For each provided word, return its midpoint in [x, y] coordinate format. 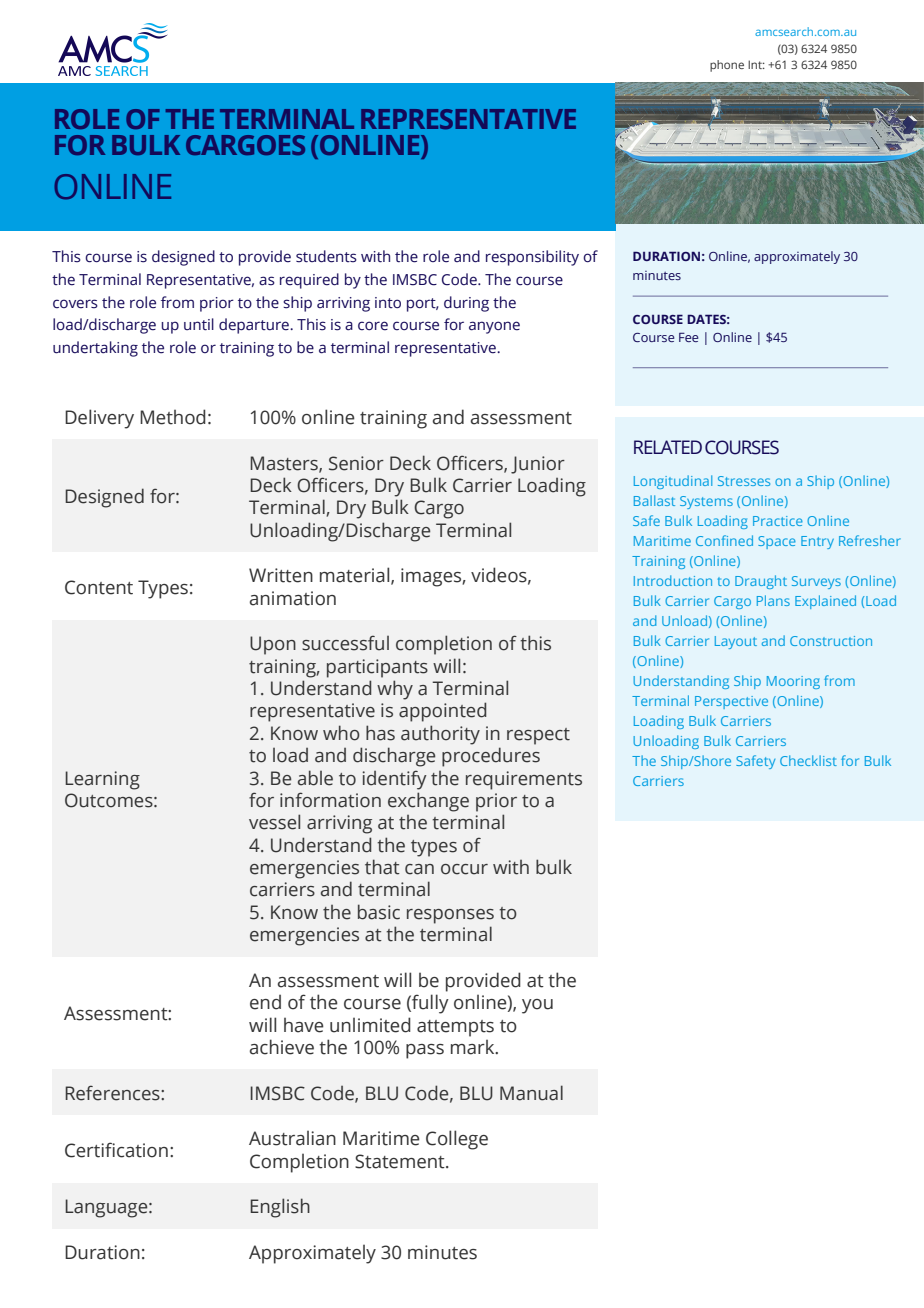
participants [377, 668]
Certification [116, 1150]
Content [99, 587]
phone [727, 66]
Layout [736, 642]
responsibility [532, 258]
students [326, 256]
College [457, 1140]
